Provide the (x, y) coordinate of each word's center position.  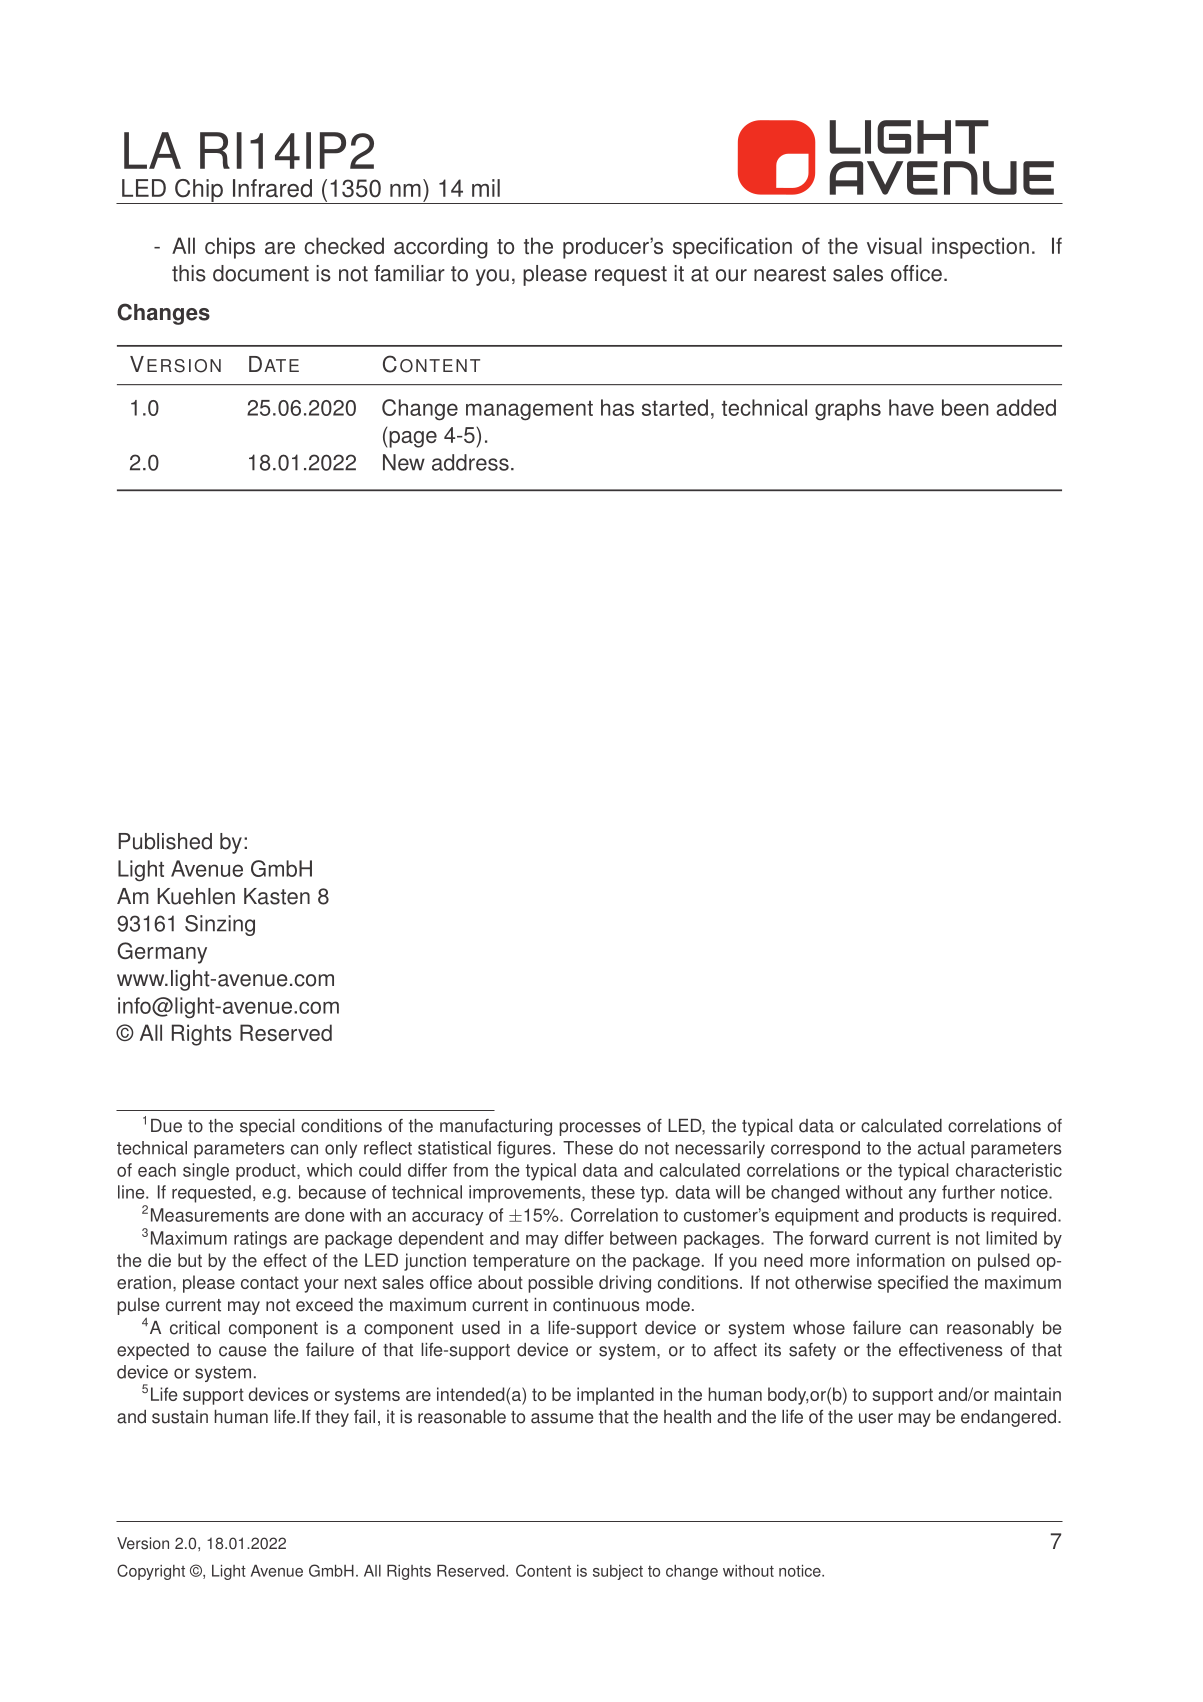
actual (941, 1148)
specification (732, 248)
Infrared (272, 188)
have (911, 407)
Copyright (151, 1572)
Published (165, 841)
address (470, 462)
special (267, 1127)
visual (894, 245)
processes (600, 1129)
